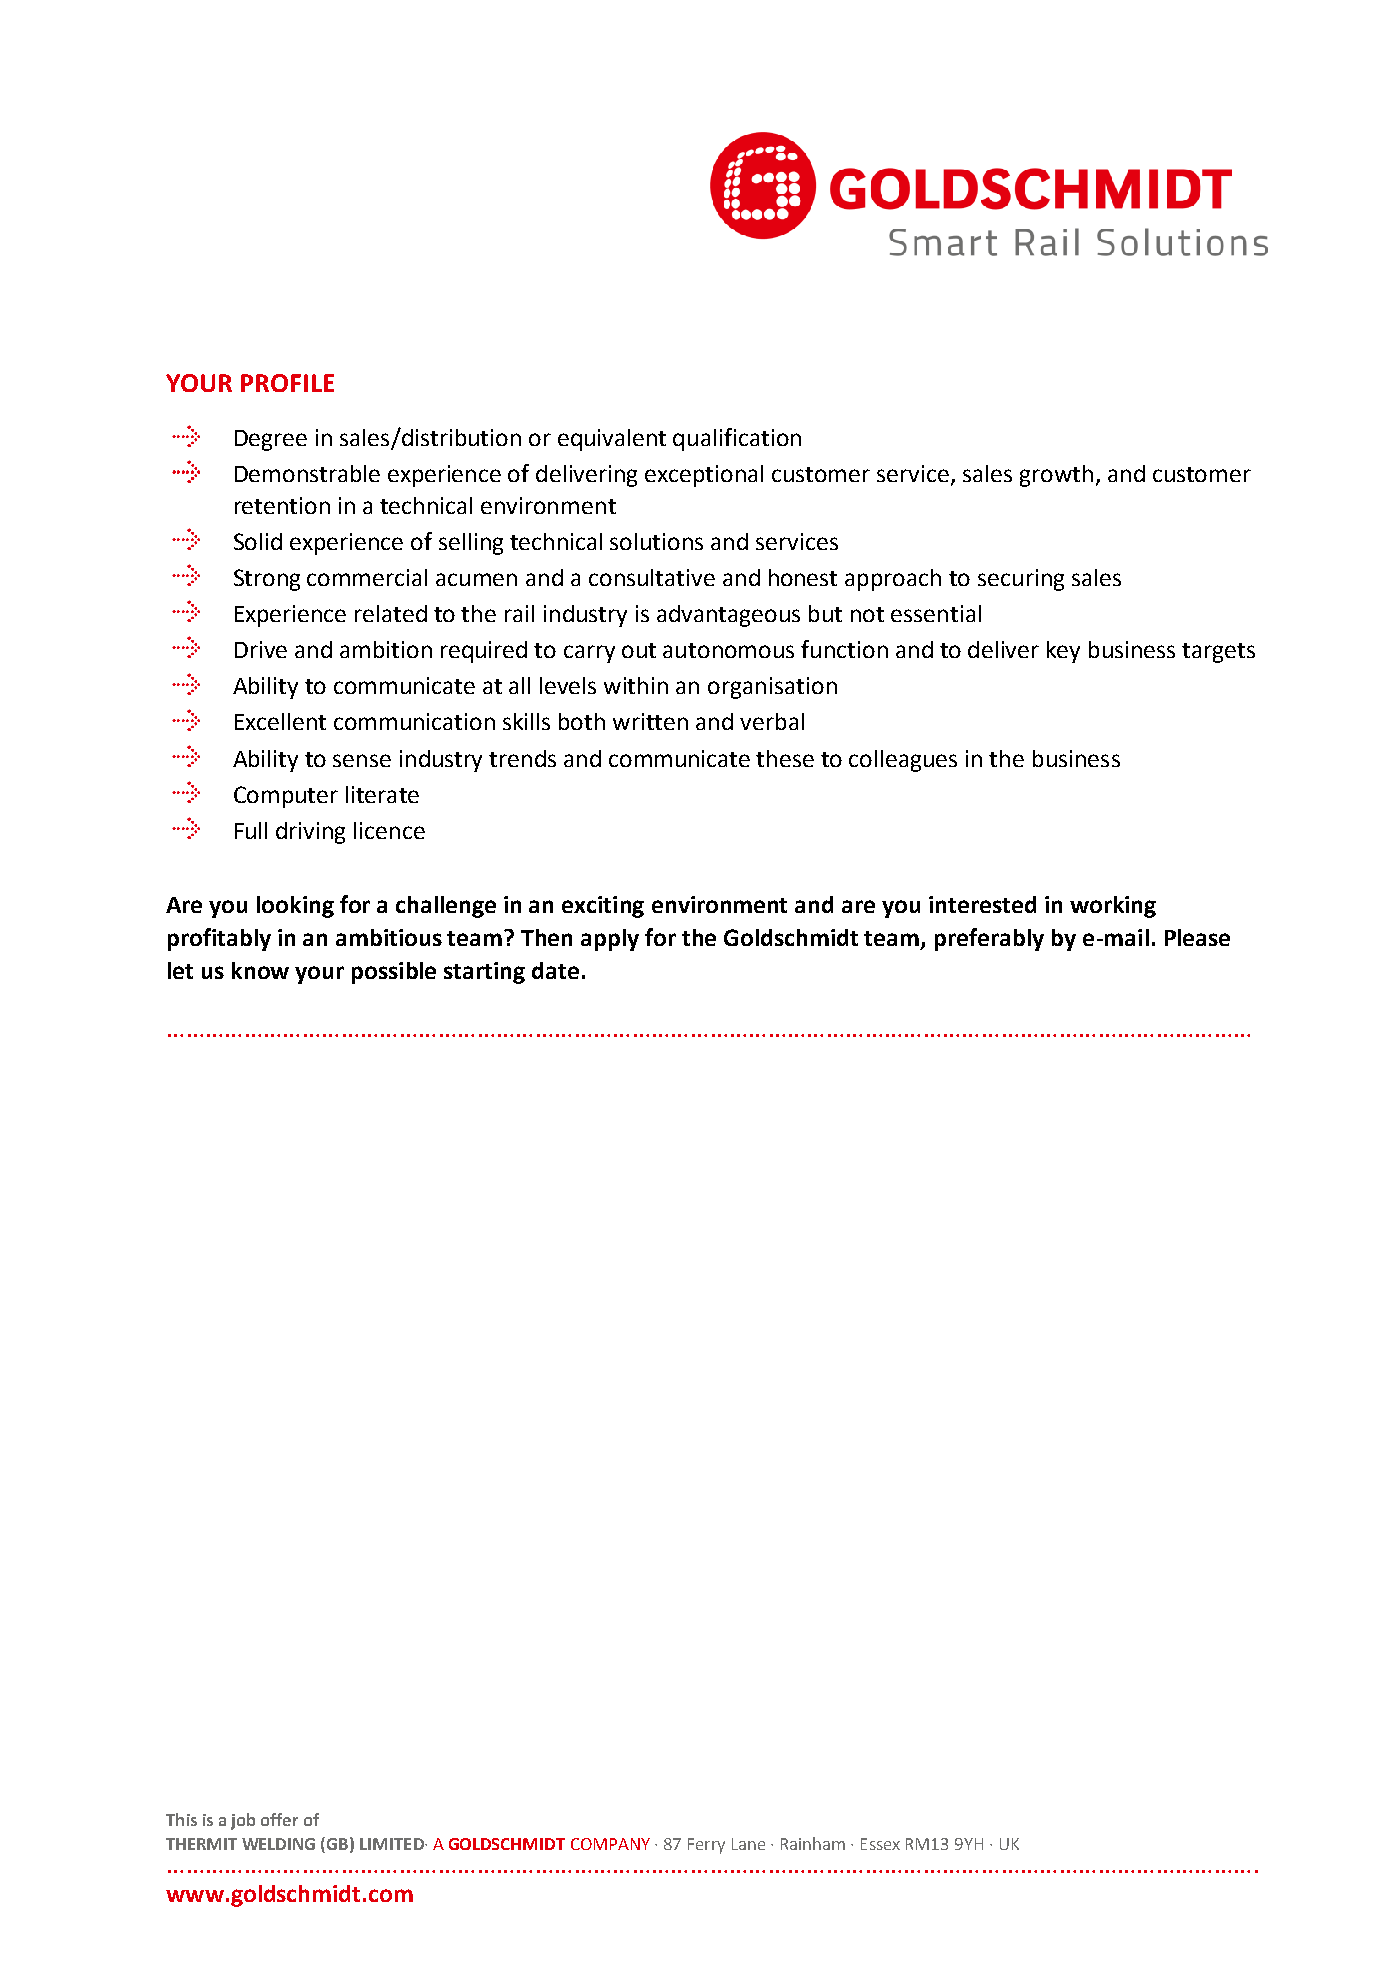 This screenshot has height=1972, width=1394. I want to click on know, so click(260, 970).
